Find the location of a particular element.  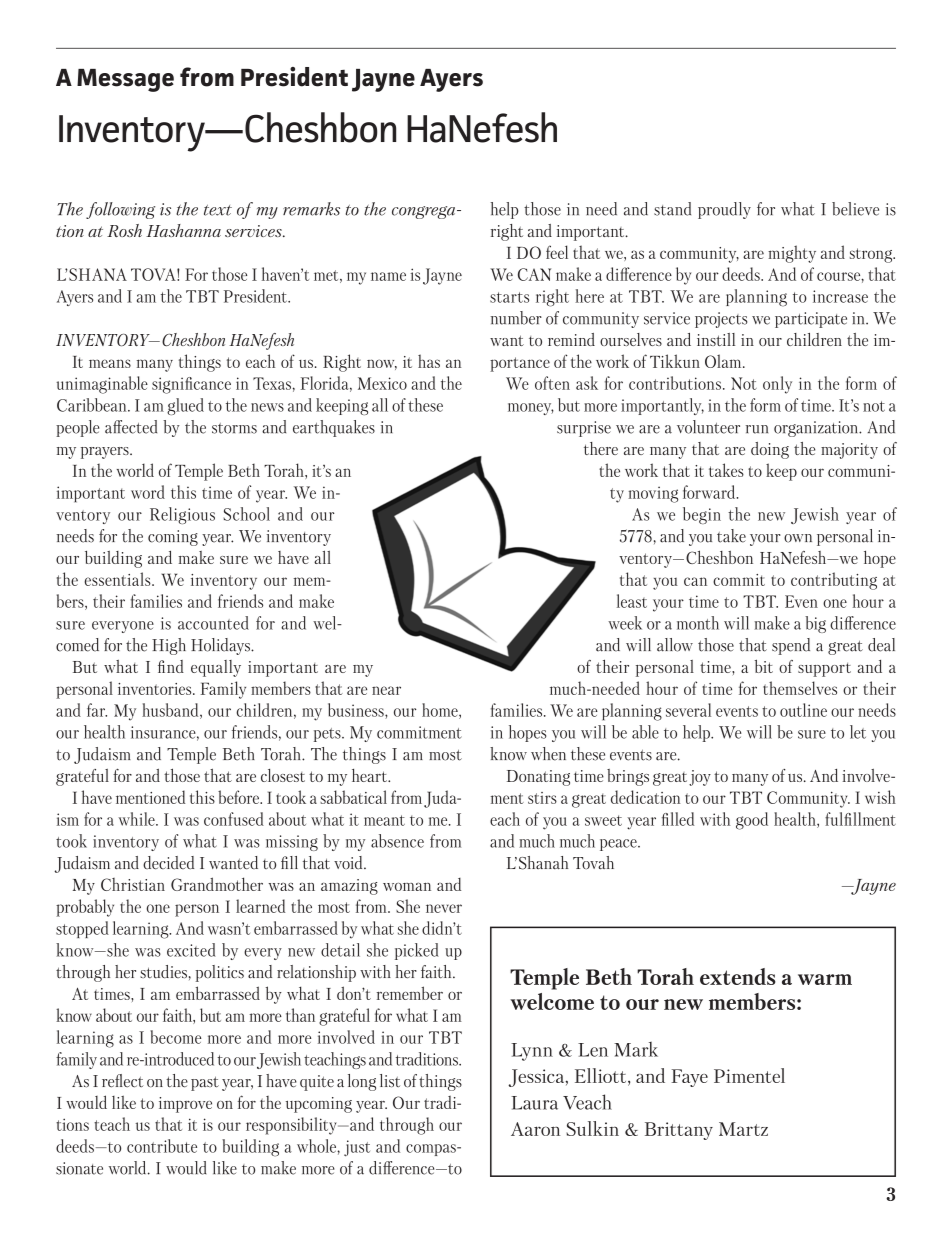

Laura is located at coordinates (534, 1103).
